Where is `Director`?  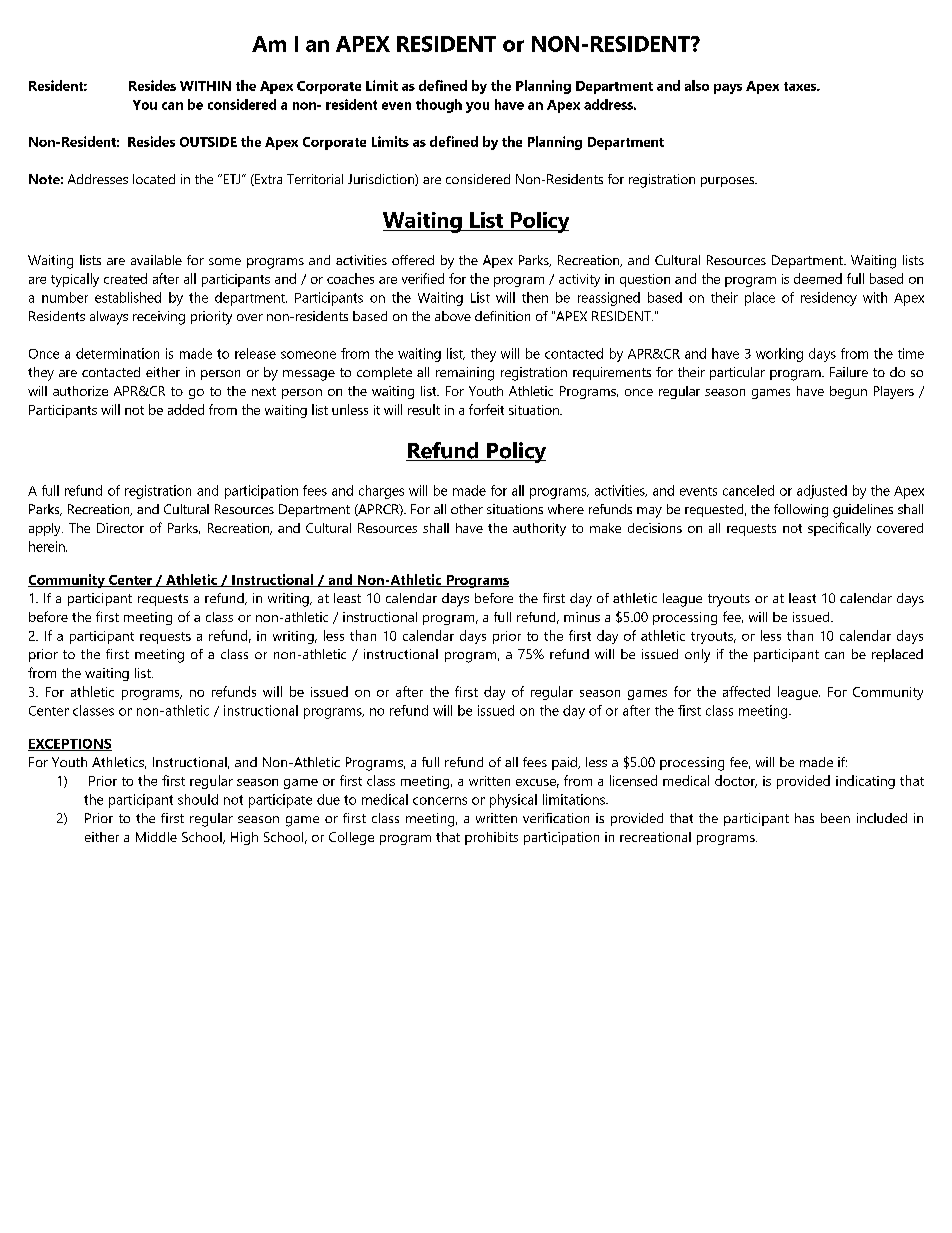 Director is located at coordinates (120, 528).
